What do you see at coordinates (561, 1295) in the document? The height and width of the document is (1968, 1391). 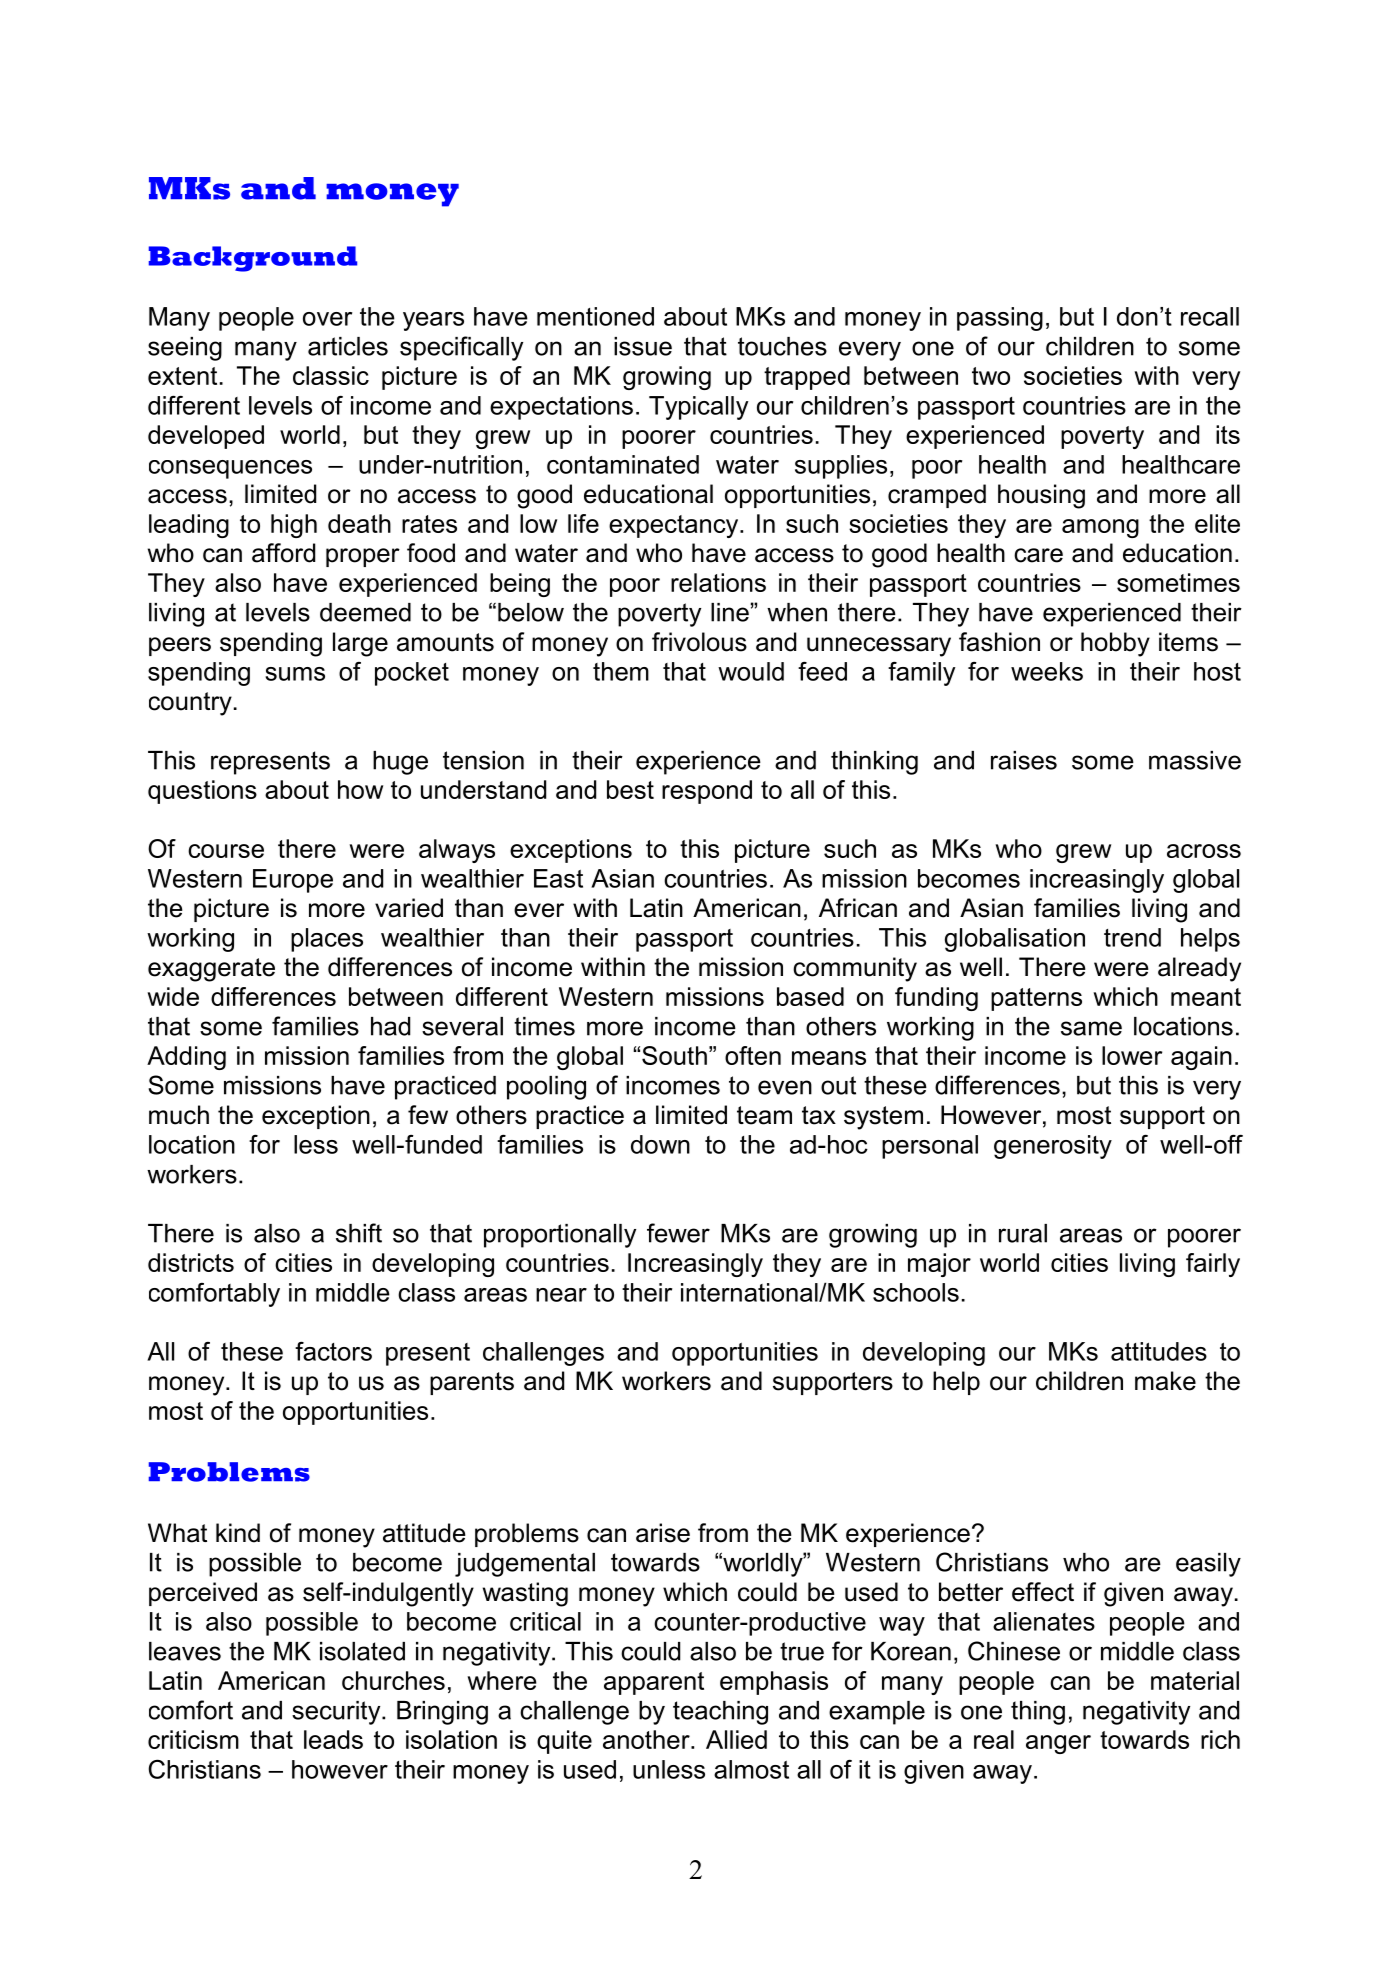 I see `near` at bounding box center [561, 1295].
